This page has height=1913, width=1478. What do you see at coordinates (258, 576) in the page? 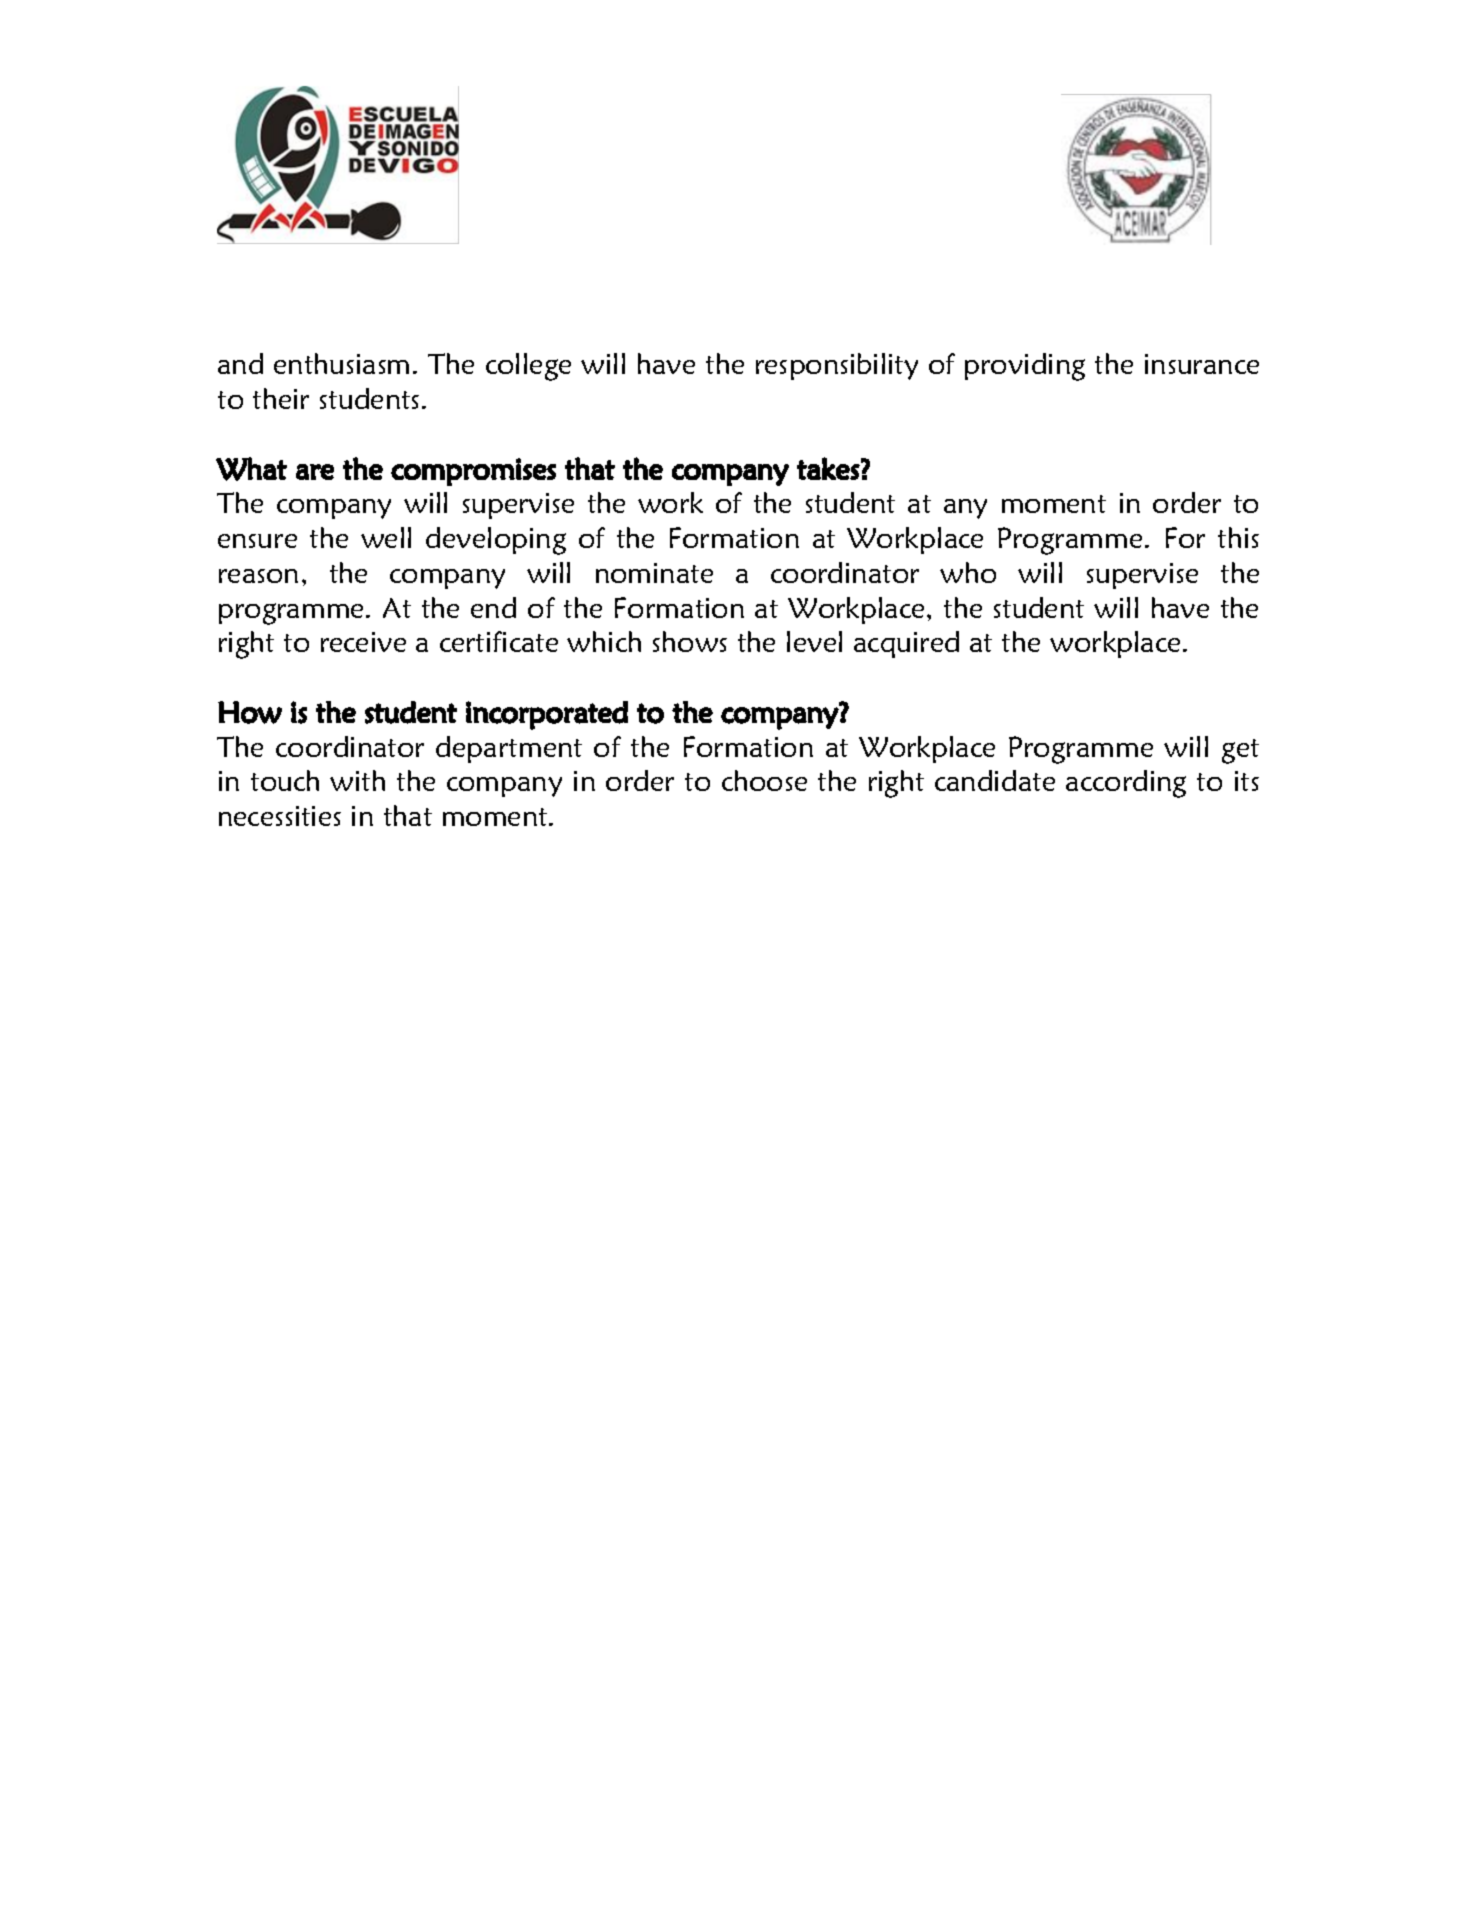
I see `reason` at bounding box center [258, 576].
